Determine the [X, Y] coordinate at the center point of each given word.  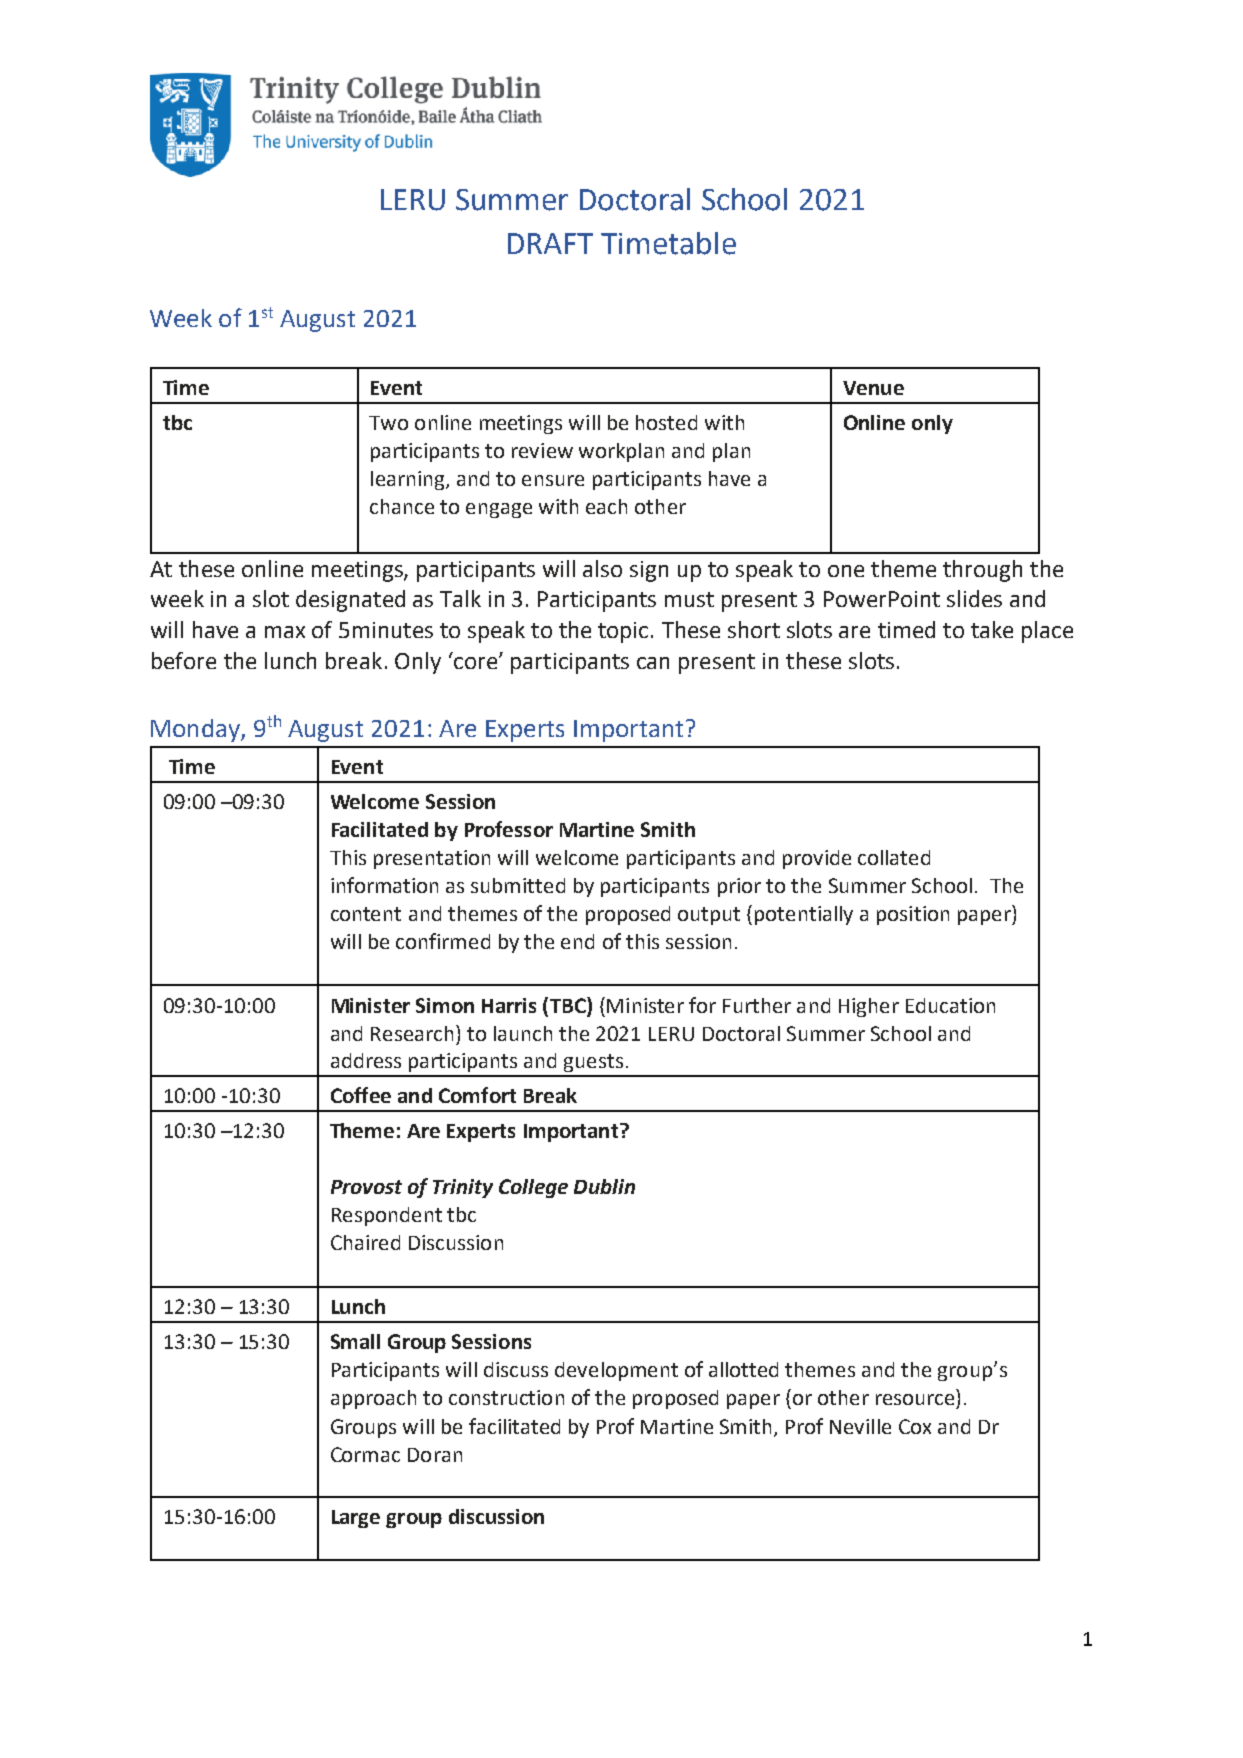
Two [388, 423]
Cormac [365, 1454]
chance [402, 506]
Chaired [365, 1242]
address [366, 1060]
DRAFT [550, 243]
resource [915, 1399]
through [982, 571]
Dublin [604, 1186]
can [653, 663]
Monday [196, 730]
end [577, 941]
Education [950, 1005]
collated [894, 857]
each [606, 506]
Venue [873, 388]
